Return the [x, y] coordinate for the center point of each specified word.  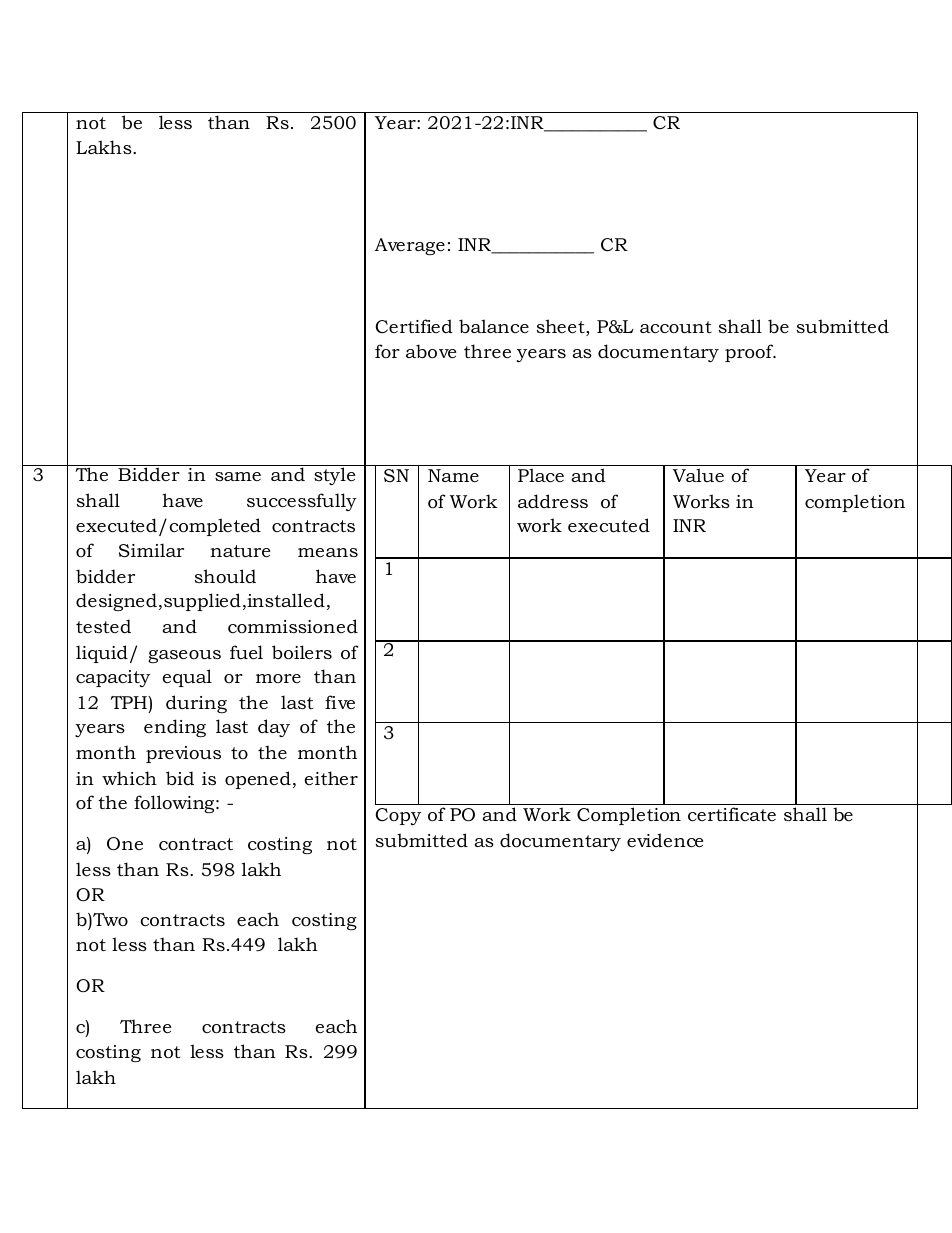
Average [410, 246]
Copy [398, 816]
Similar [151, 550]
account [676, 327]
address [553, 501]
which [129, 778]
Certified [414, 326]
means [328, 552]
